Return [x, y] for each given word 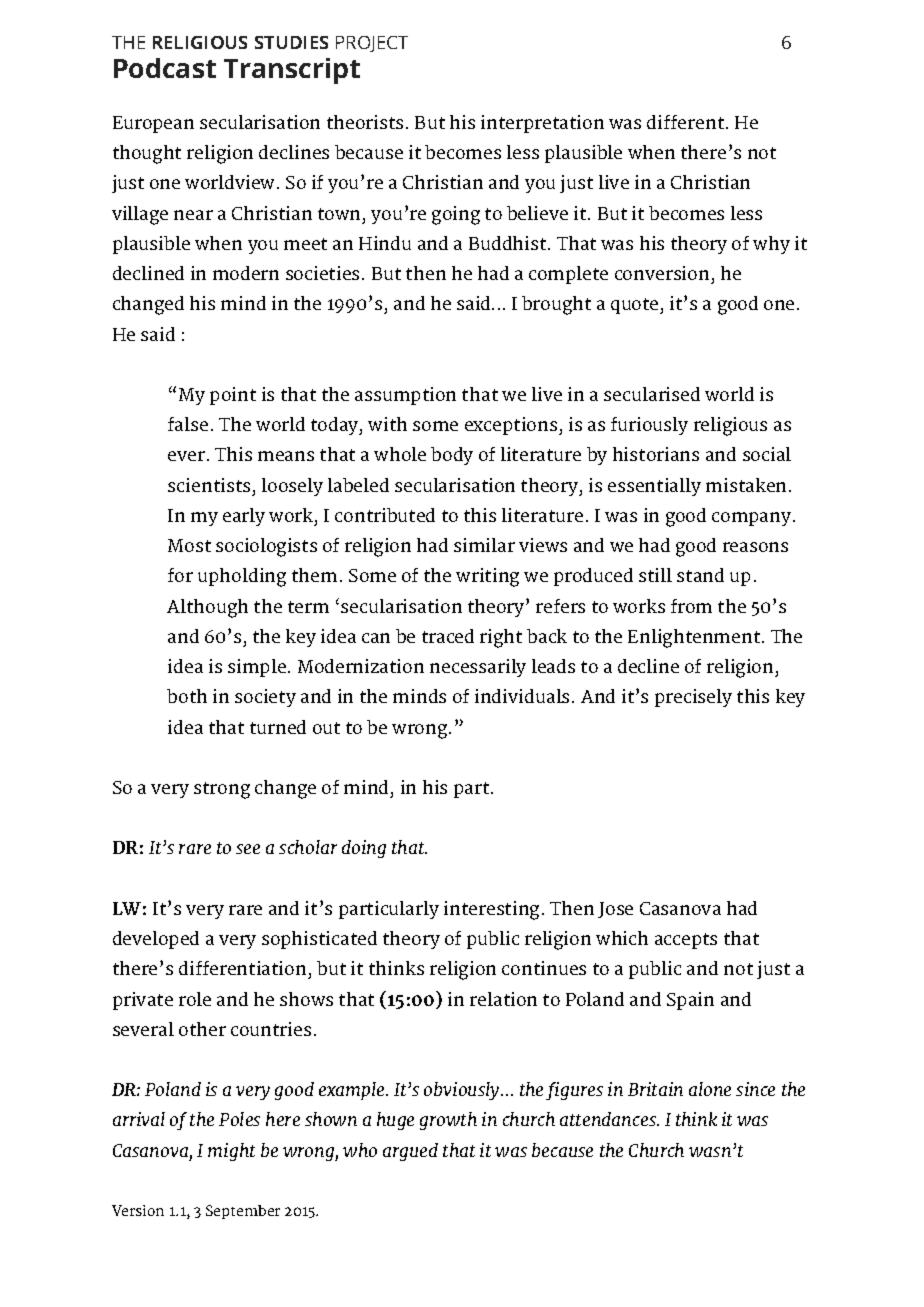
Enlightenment [694, 638]
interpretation [542, 124]
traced [448, 636]
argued [410, 1152]
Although [207, 608]
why [771, 245]
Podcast [165, 68]
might [231, 1152]
